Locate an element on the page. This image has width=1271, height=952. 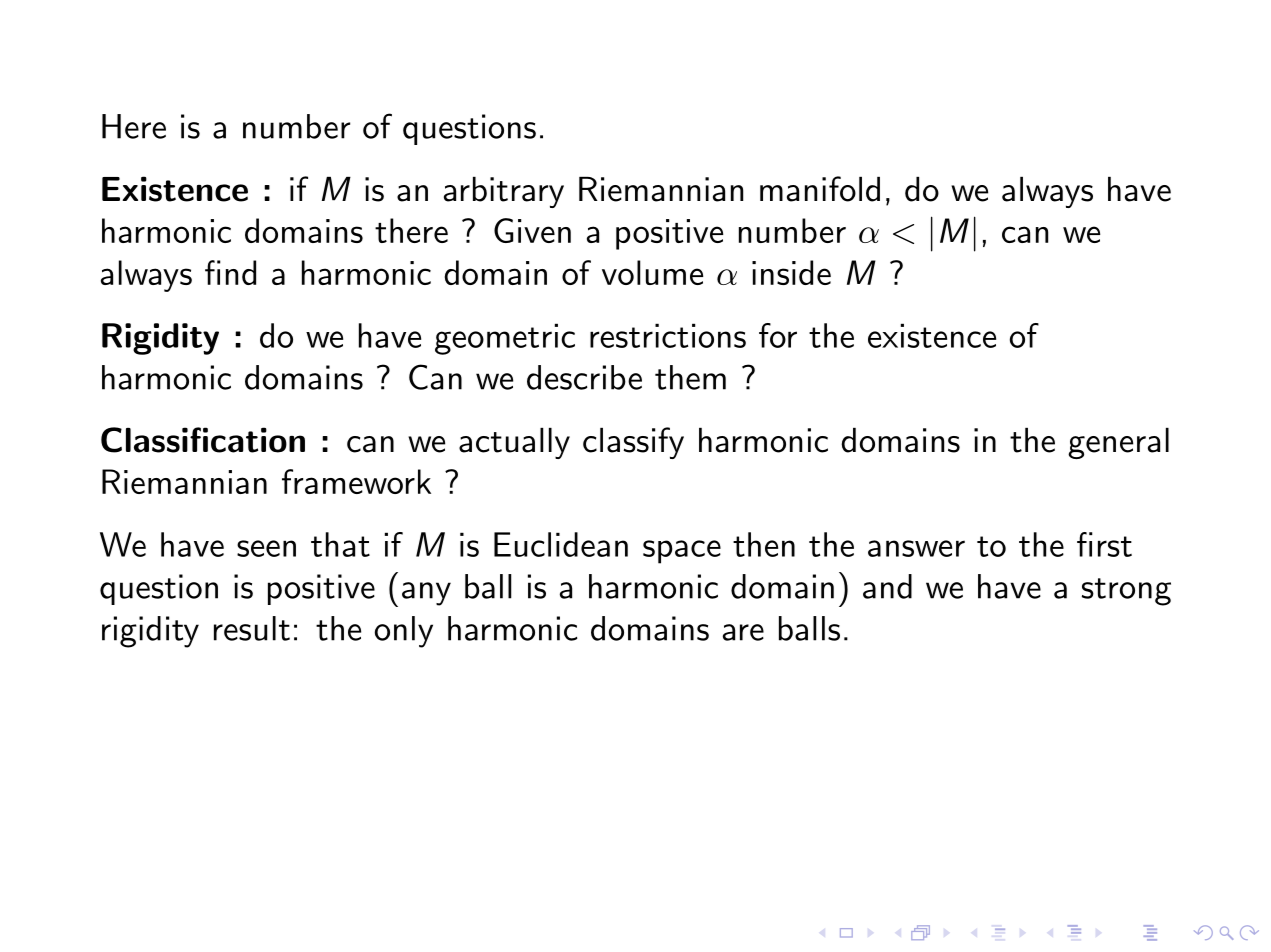
arbitrary is located at coordinates (504, 192).
